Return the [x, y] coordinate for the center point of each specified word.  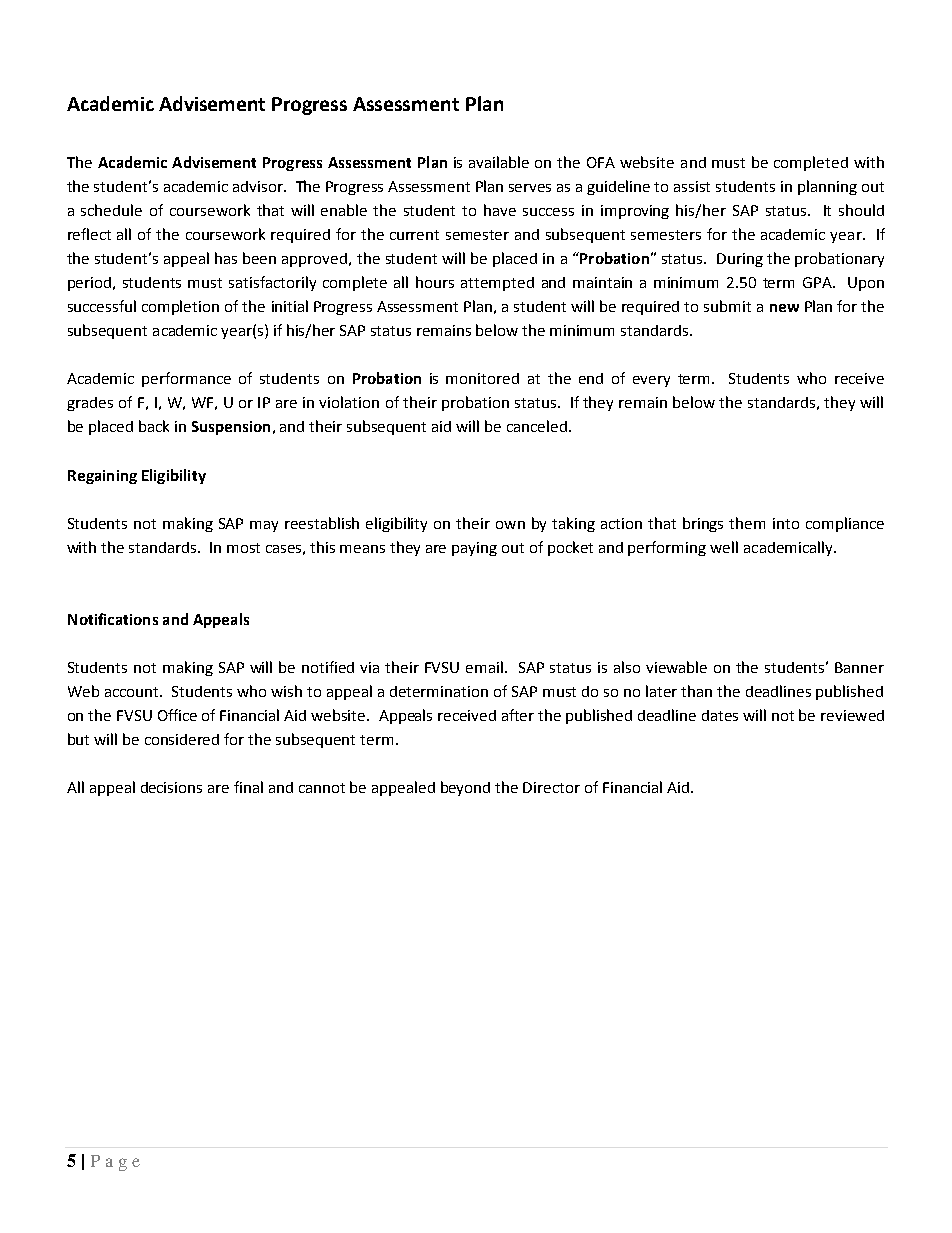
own [510, 525]
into [786, 523]
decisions [171, 787]
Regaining [102, 477]
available [499, 162]
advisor [259, 186]
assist [692, 186]
